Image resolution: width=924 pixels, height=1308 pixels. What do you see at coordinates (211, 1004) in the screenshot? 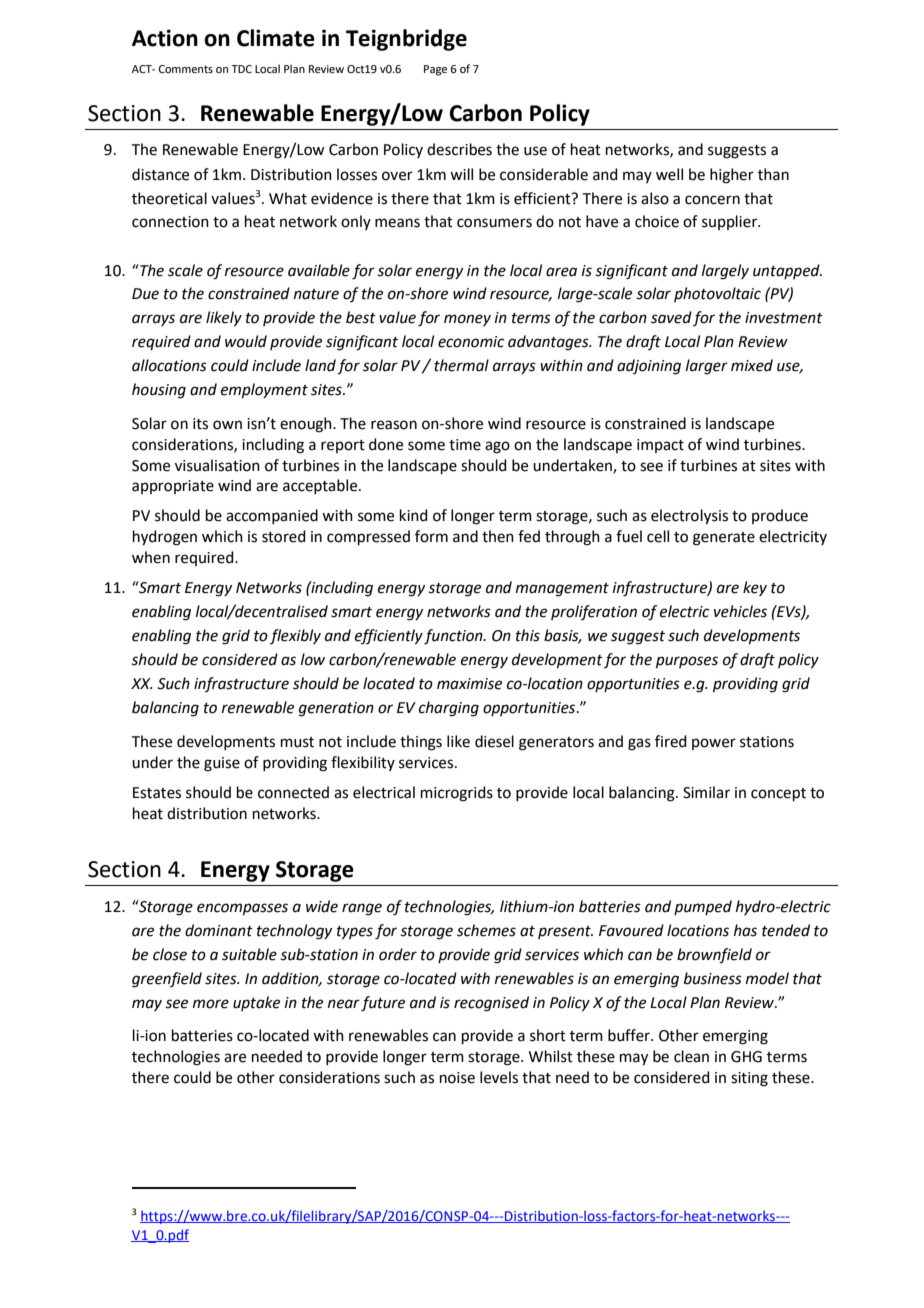
I see `more` at bounding box center [211, 1004].
